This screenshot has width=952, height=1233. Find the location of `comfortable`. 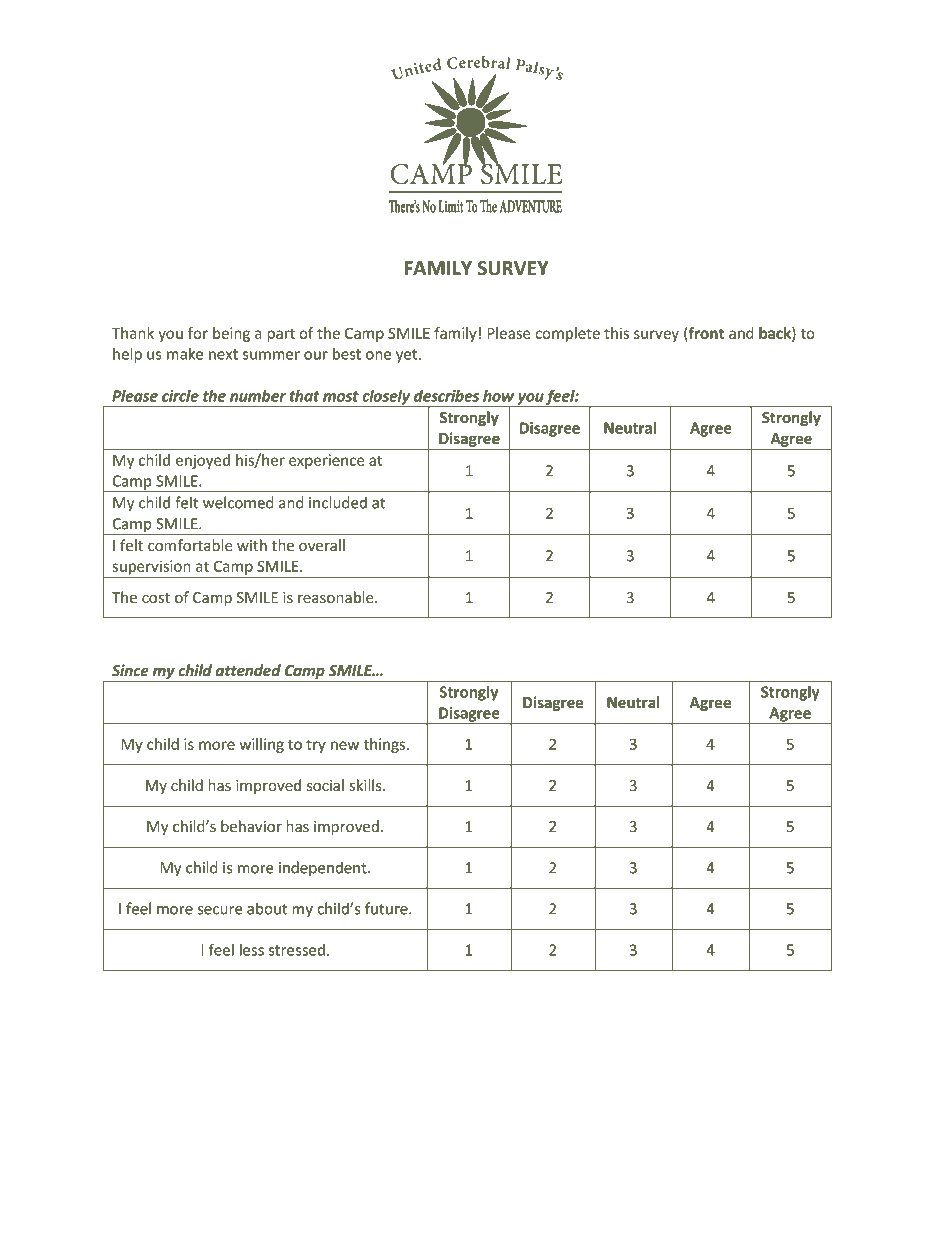

comfortable is located at coordinates (190, 545).
